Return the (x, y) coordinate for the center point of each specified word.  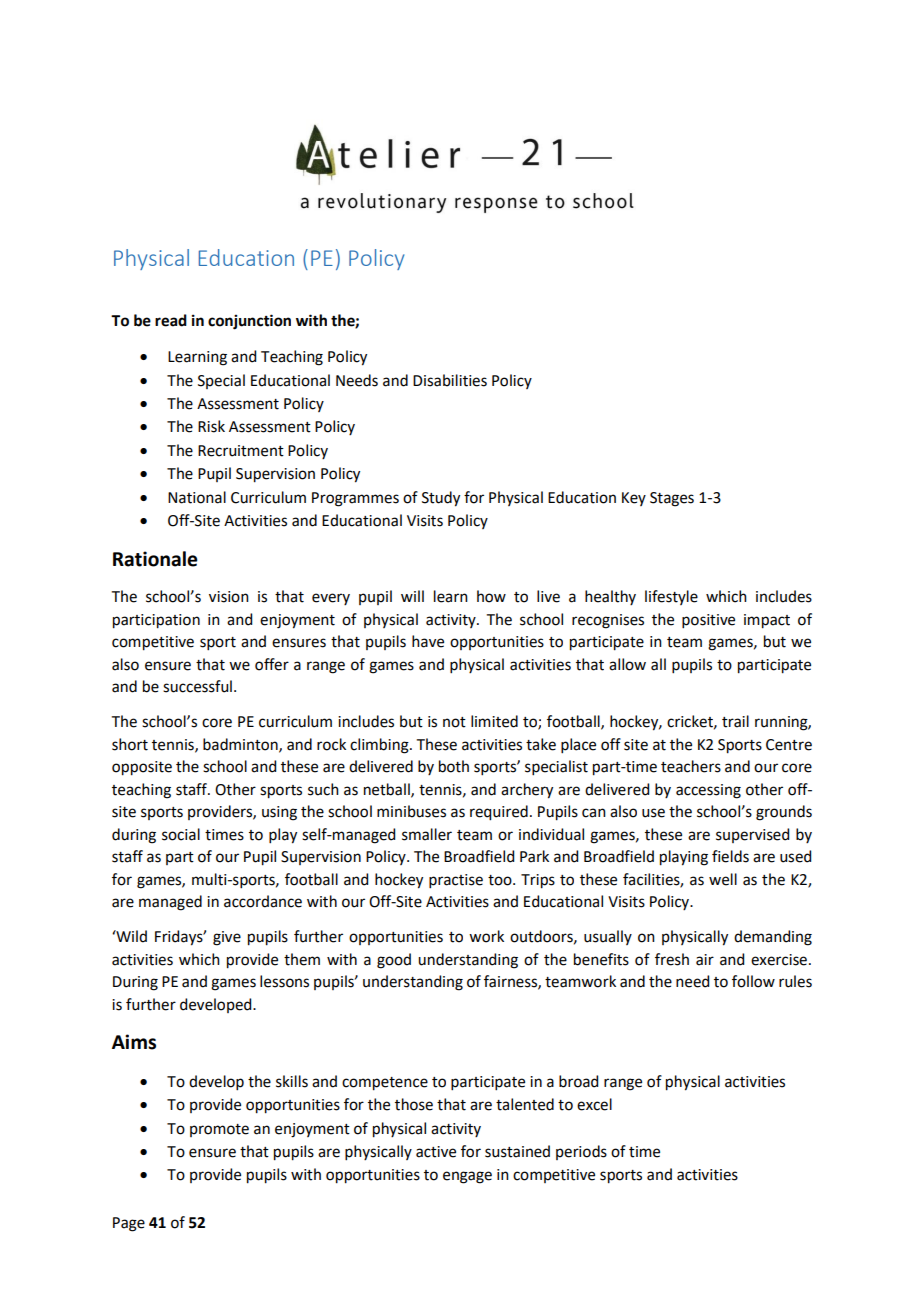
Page (129, 1224)
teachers (691, 766)
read (171, 320)
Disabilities (450, 380)
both (454, 766)
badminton (241, 745)
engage (467, 1177)
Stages (672, 499)
